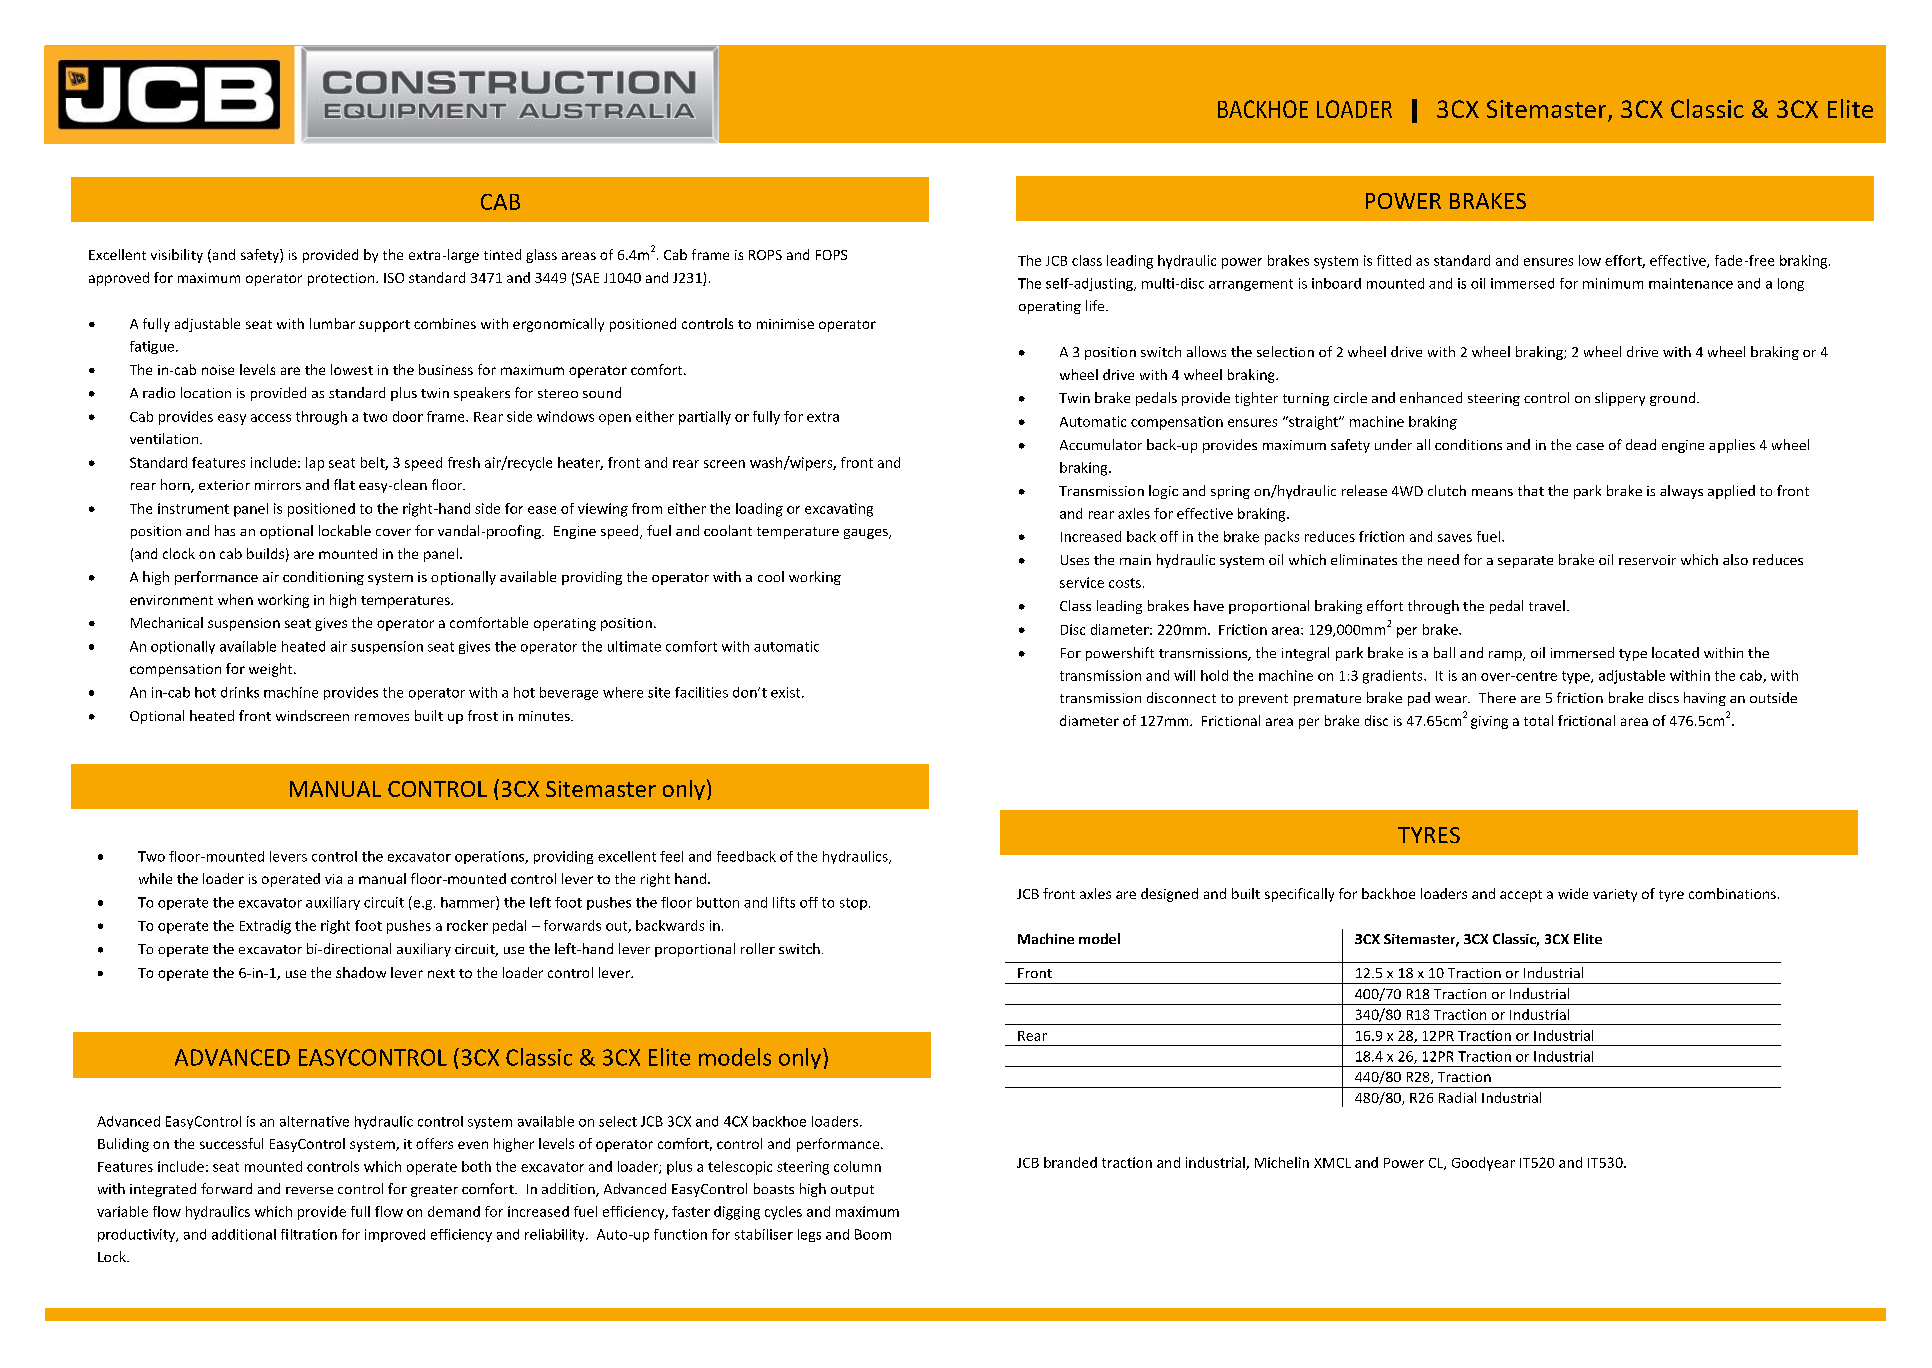 This screenshot has width=1932, height=1368. I want to click on protection, so click(342, 279).
